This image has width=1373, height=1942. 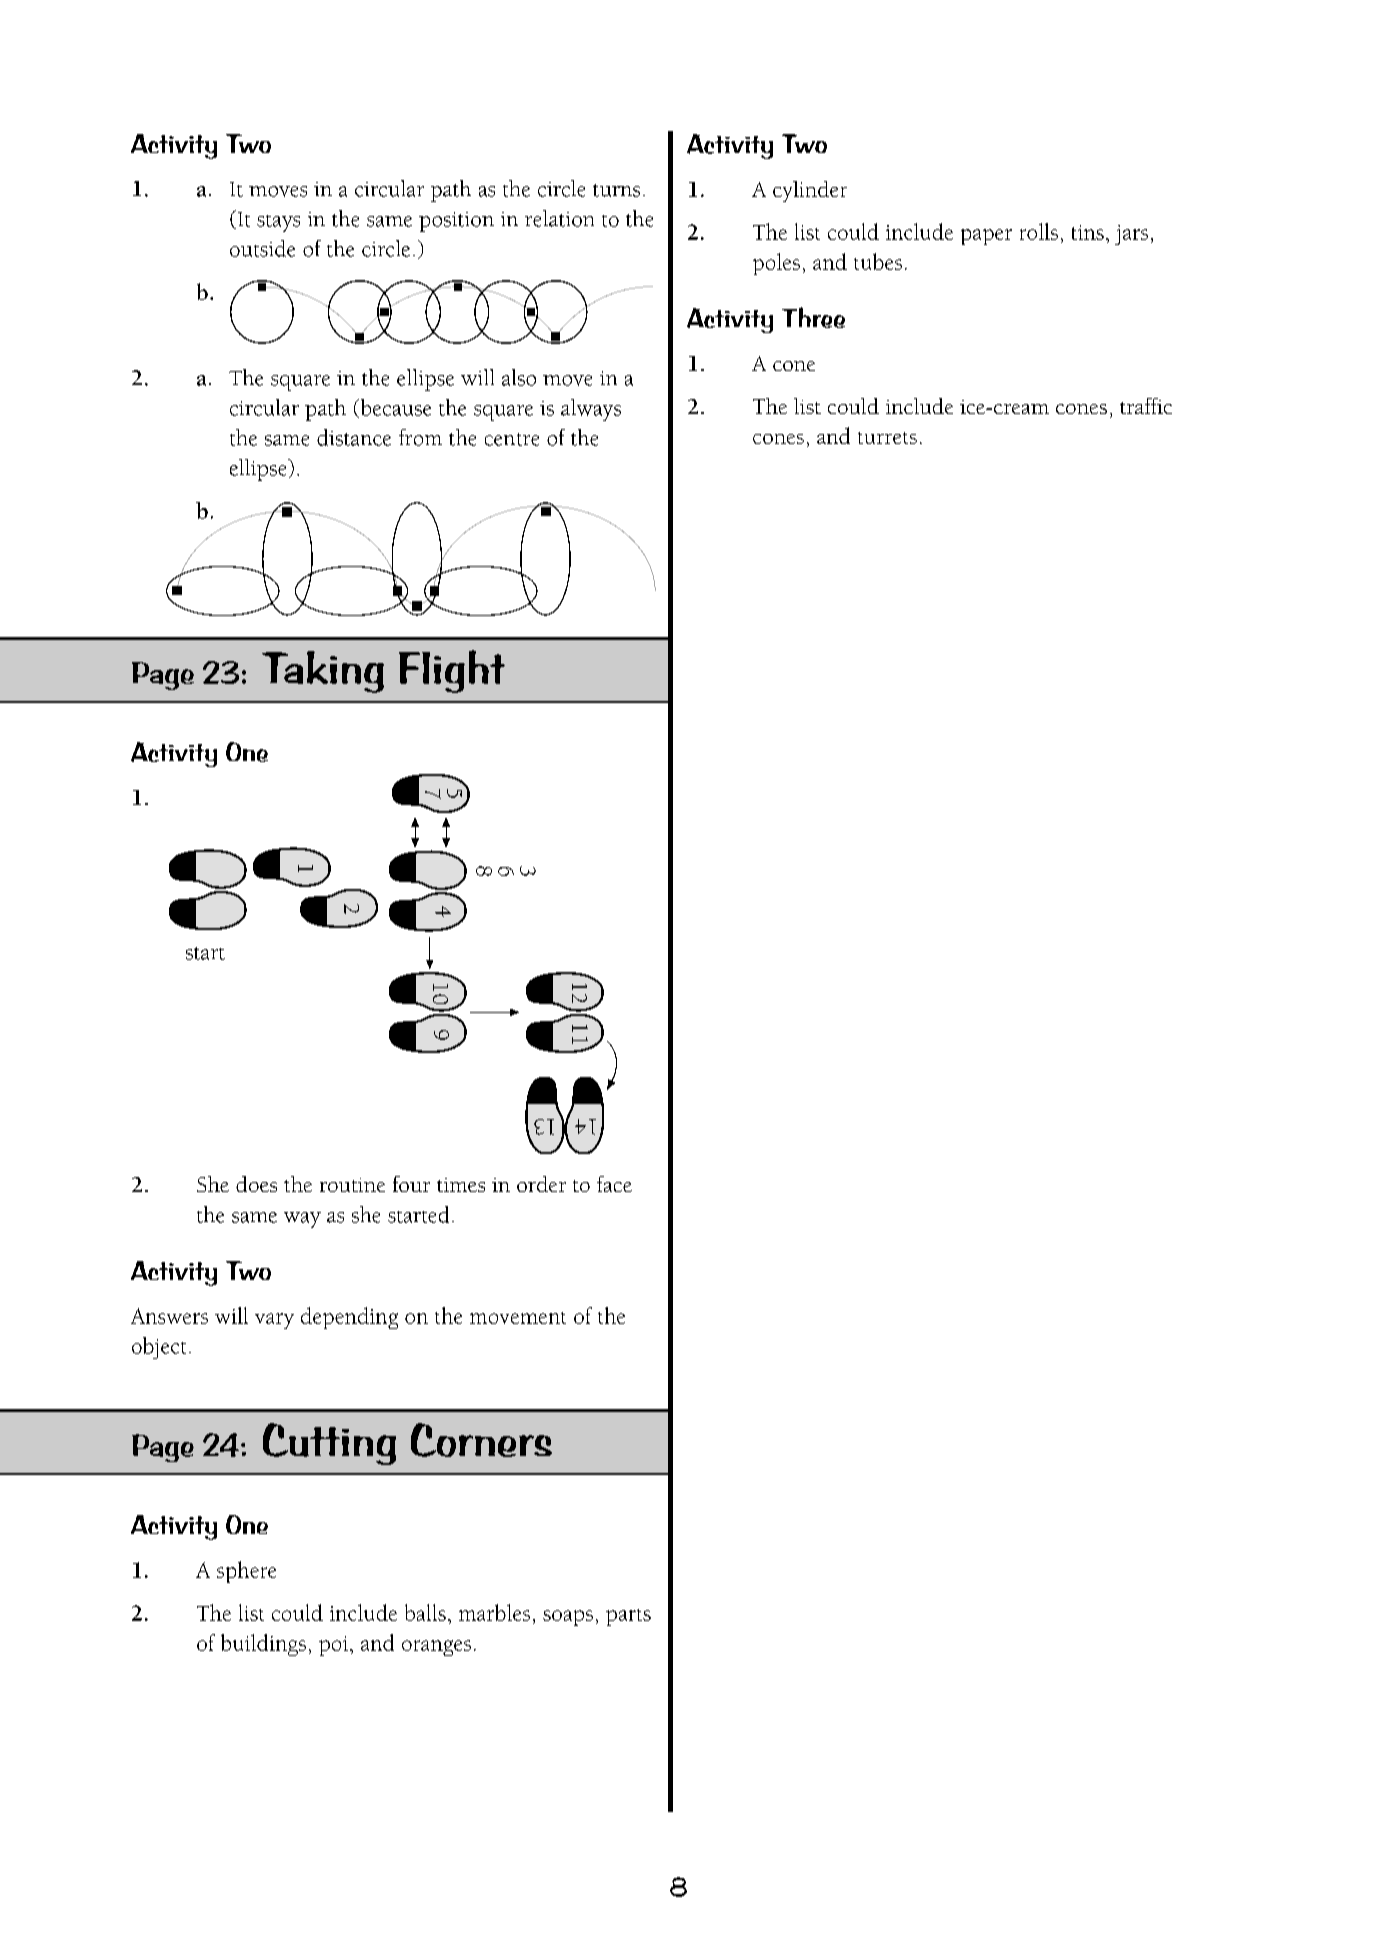 I want to click on does, so click(x=256, y=1184).
